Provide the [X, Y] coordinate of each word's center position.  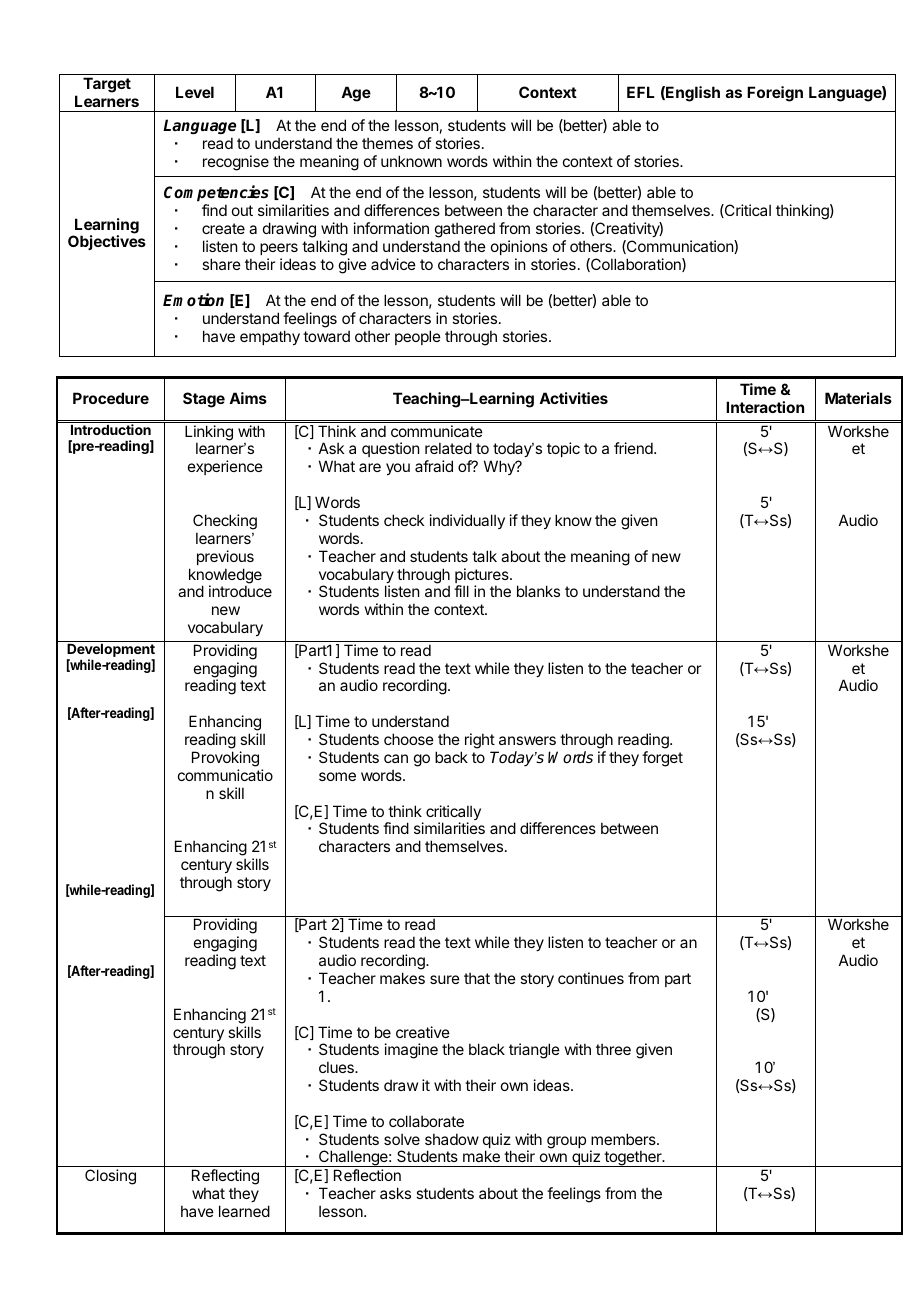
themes [387, 143]
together [633, 1158]
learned [244, 1211]
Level [195, 92]
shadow [452, 1139]
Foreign [775, 94]
